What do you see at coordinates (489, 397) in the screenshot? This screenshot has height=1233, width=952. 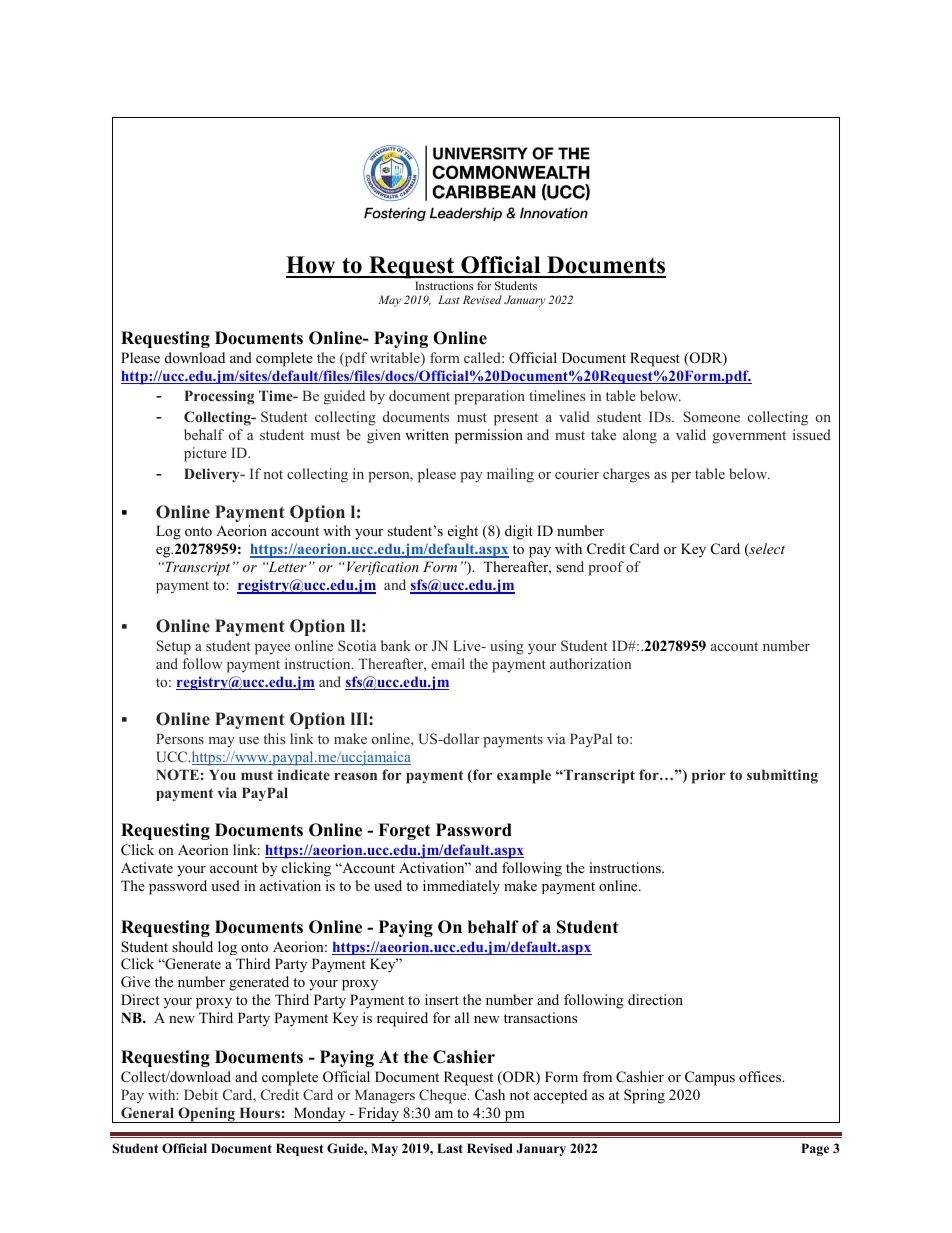 I see `preparation` at bounding box center [489, 397].
